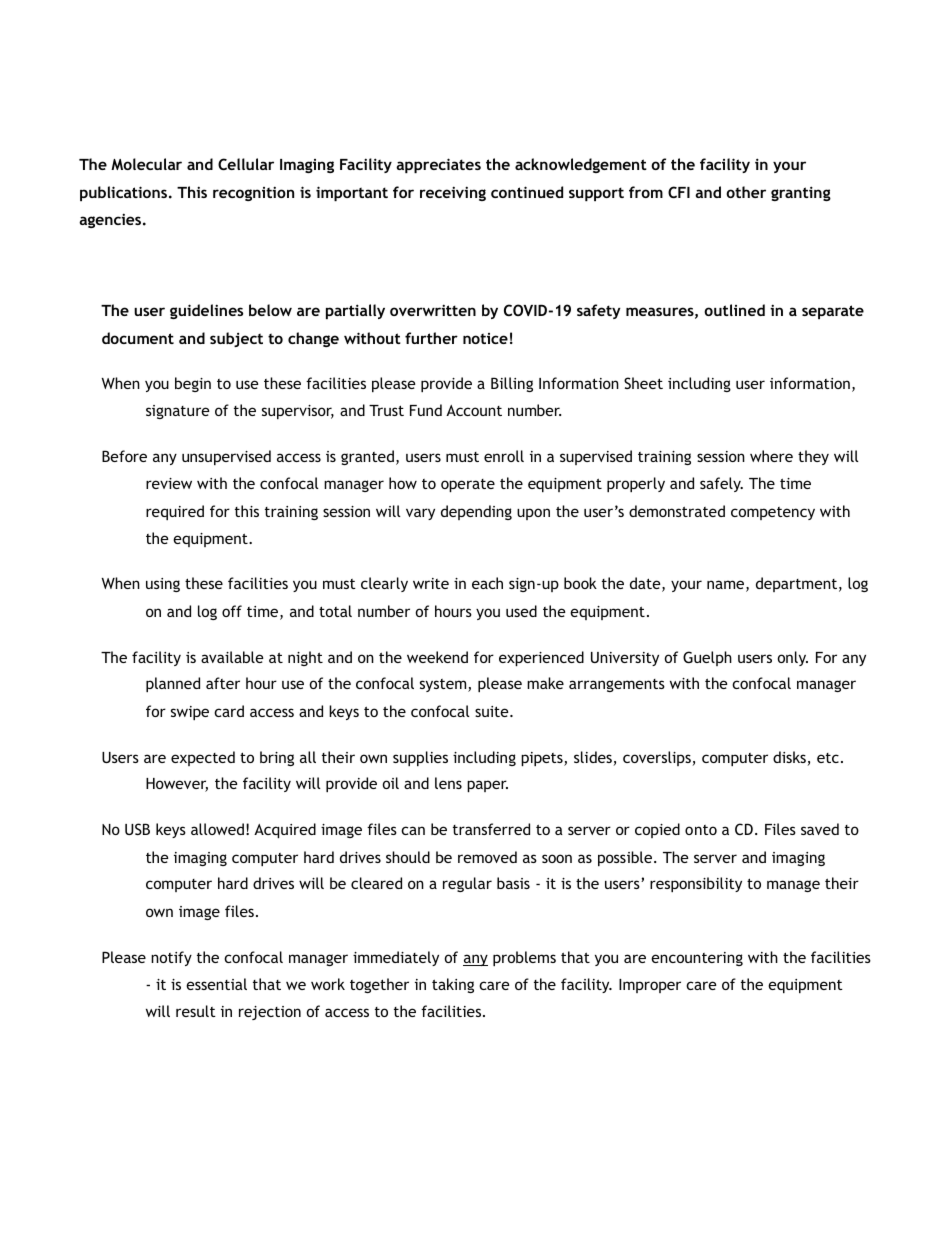 The height and width of the document is (1233, 952). I want to click on recognition, so click(253, 193).
